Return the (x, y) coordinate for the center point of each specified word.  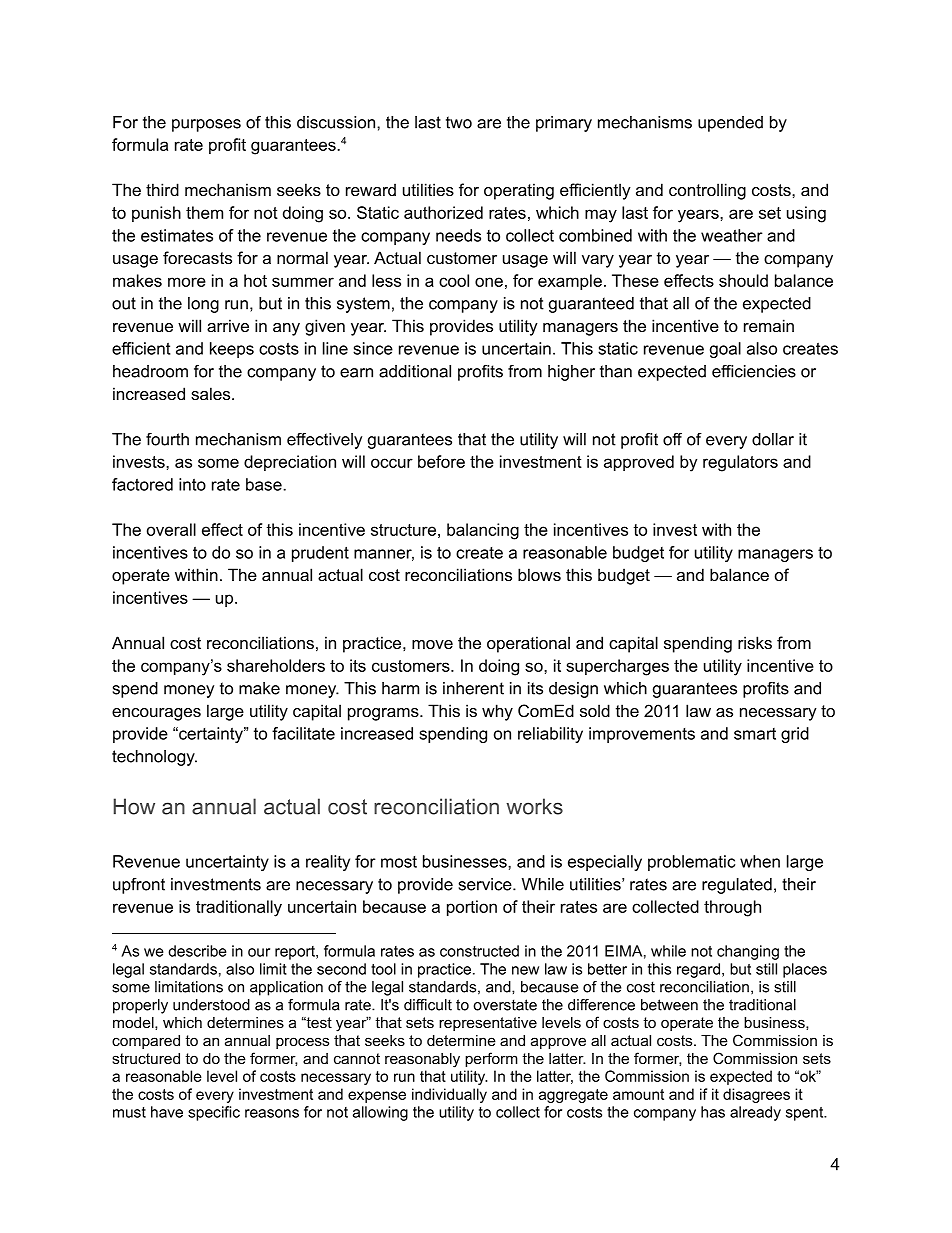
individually (449, 1095)
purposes (206, 125)
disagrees (756, 1095)
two (459, 122)
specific (214, 1113)
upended (730, 124)
